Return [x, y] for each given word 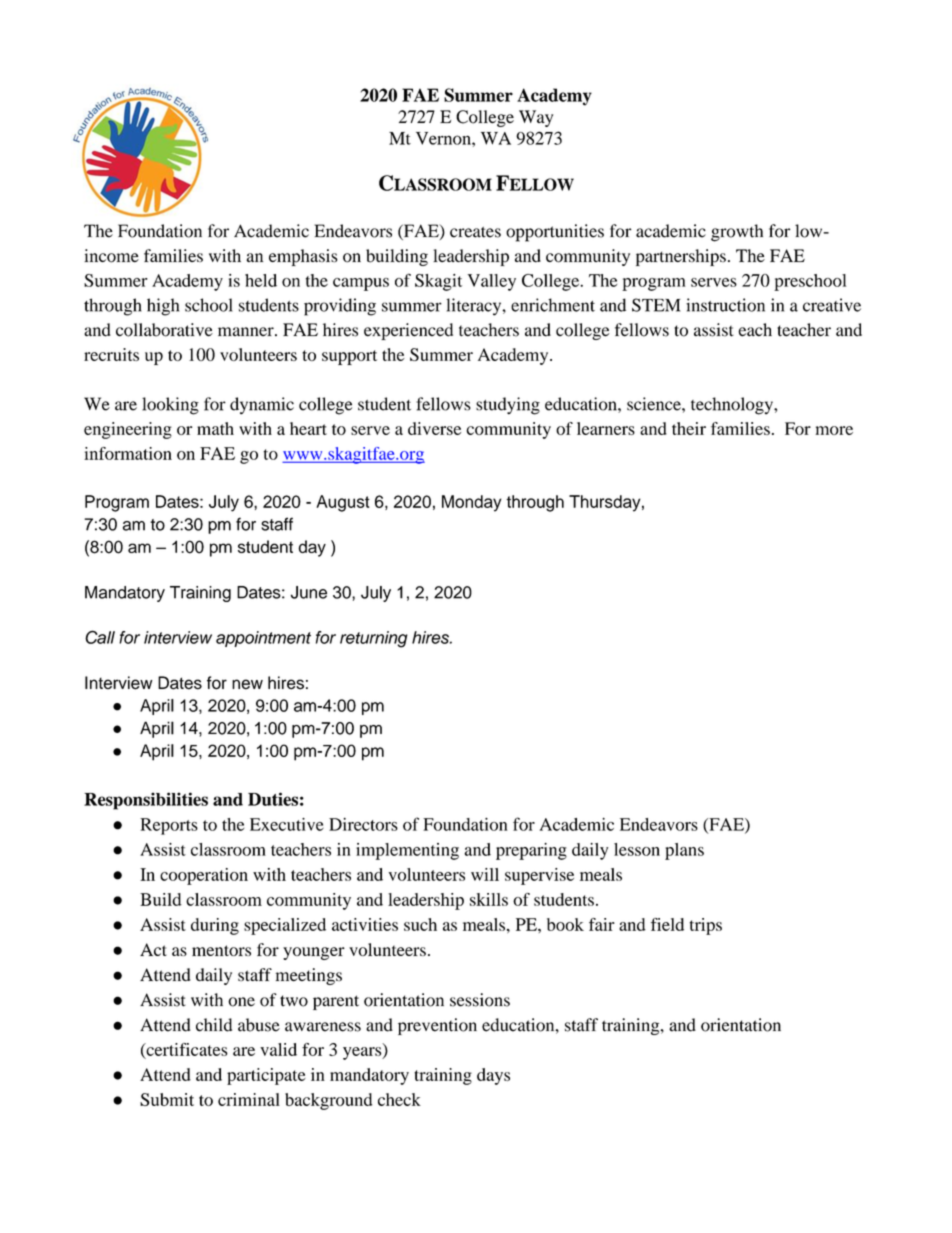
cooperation [204, 876]
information [128, 453]
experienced [408, 331]
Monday [471, 503]
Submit [167, 1099]
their [689, 428]
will [485, 874]
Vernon [444, 138]
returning [374, 639]
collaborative [164, 330]
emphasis [303, 257]
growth [737, 233]
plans [684, 851]
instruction [725, 305]
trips [706, 926]
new [247, 684]
